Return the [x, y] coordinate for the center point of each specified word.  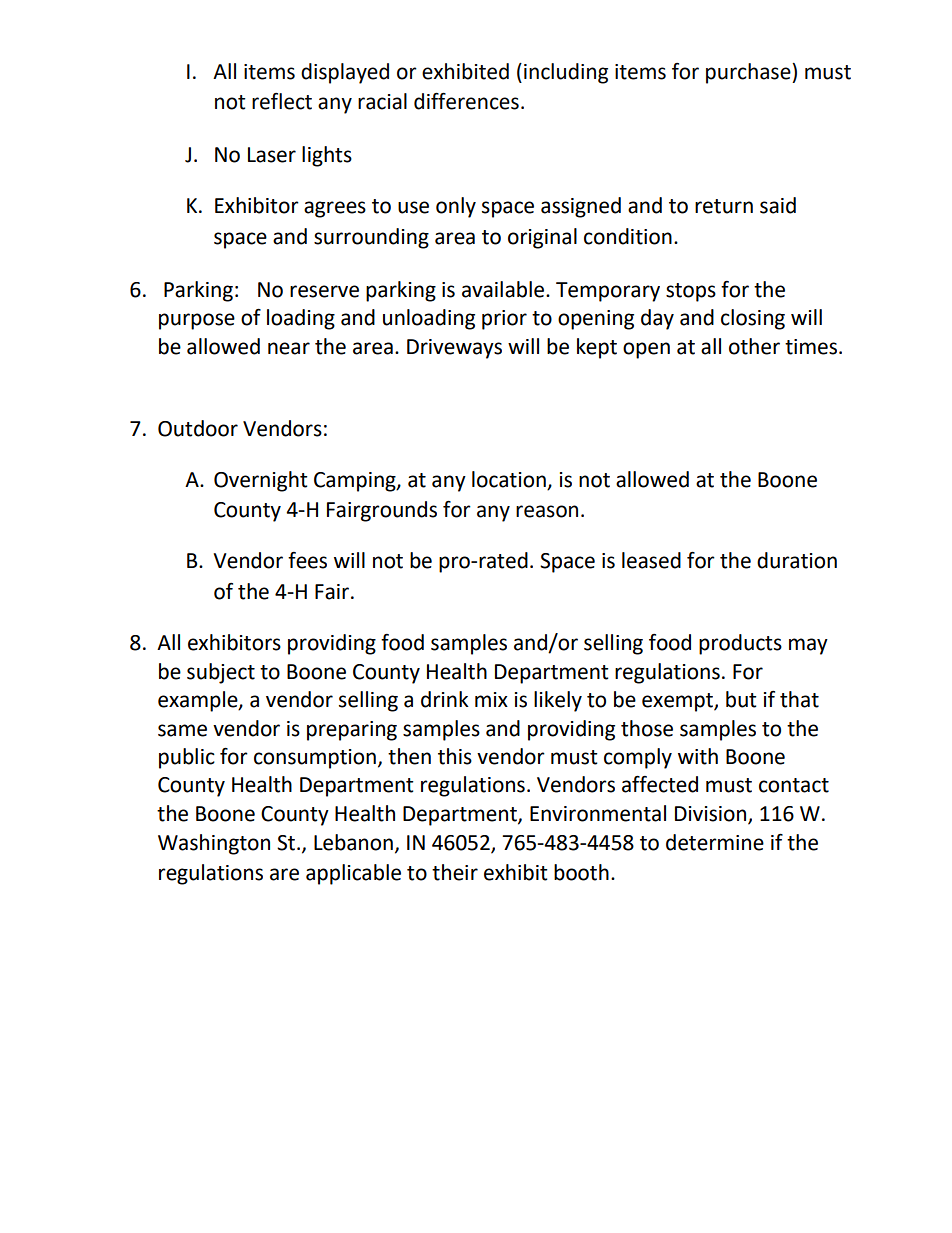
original [542, 238]
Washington [214, 844]
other [754, 346]
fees [307, 560]
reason [547, 511]
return [724, 206]
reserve [324, 291]
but [741, 699]
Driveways [454, 349]
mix [491, 699]
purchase [749, 73]
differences [466, 101]
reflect [282, 101]
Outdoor [198, 428]
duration [797, 560]
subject [221, 673]
